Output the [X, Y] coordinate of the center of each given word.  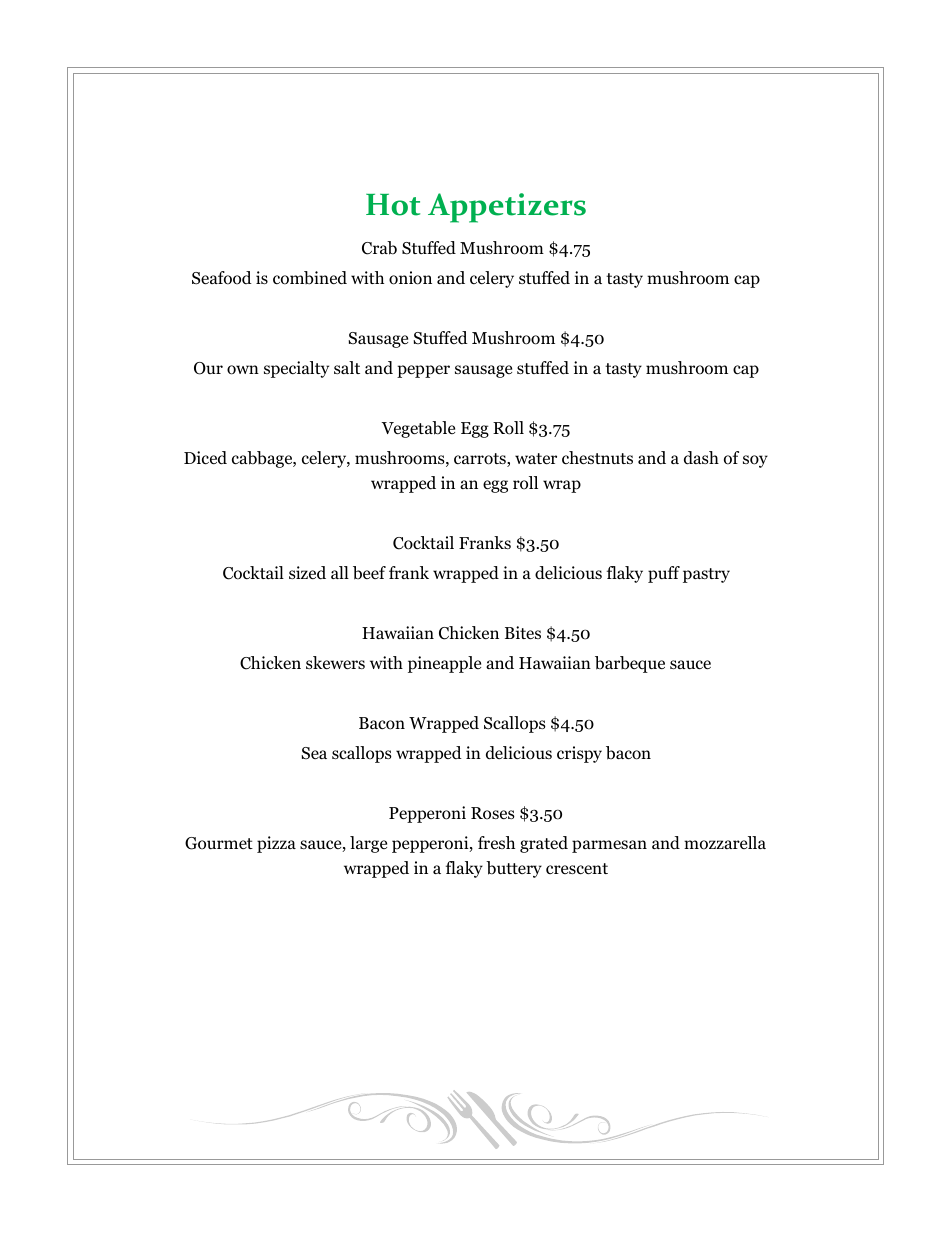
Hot [393, 205]
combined [310, 278]
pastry [706, 575]
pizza [276, 844]
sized [307, 573]
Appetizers [507, 208]
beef [369, 573]
